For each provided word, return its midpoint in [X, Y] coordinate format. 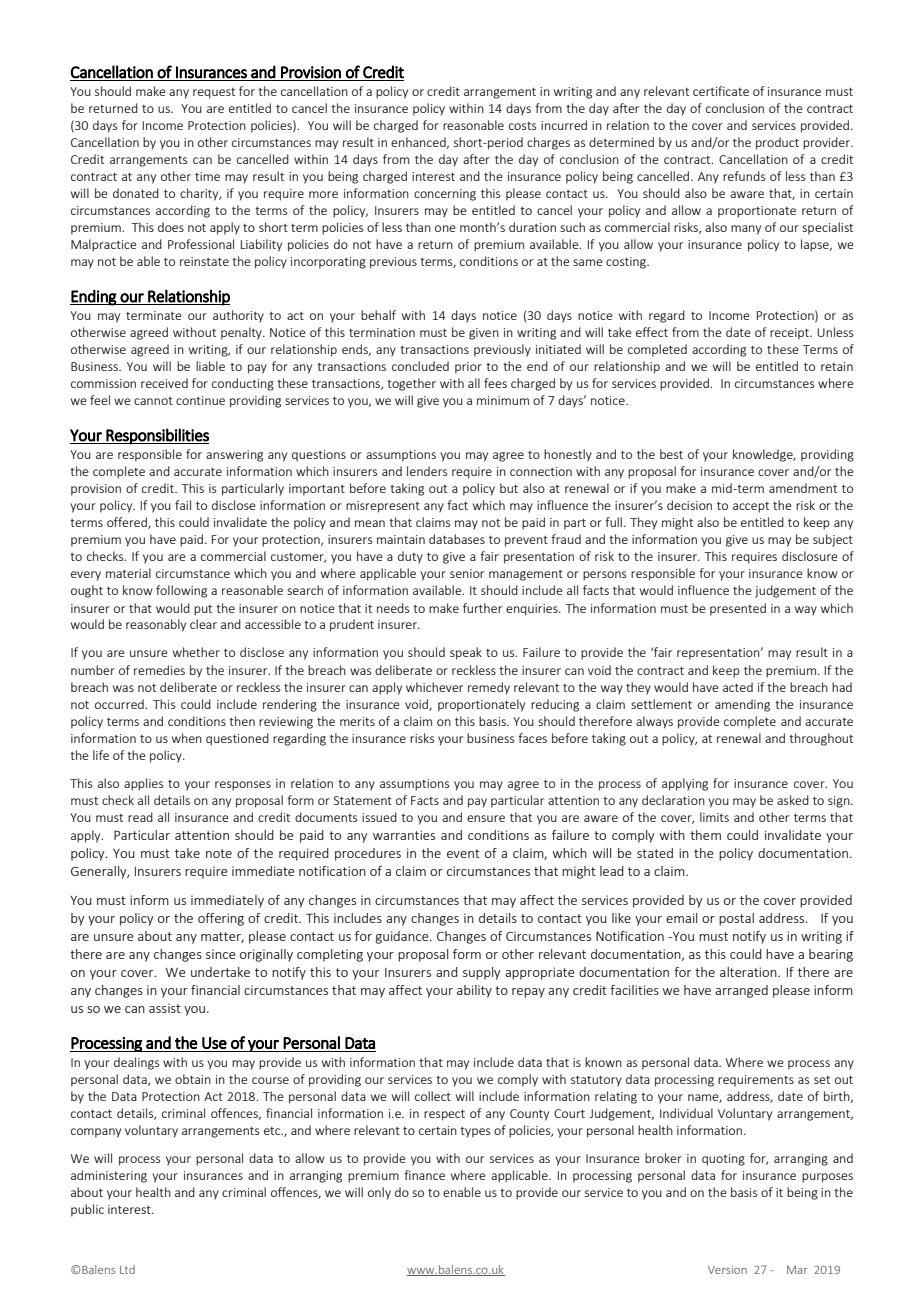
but [509, 488]
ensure [486, 818]
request [214, 93]
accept [751, 507]
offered [128, 523]
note [219, 853]
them [705, 835]
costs [522, 126]
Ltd [127, 1269]
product [777, 143]
